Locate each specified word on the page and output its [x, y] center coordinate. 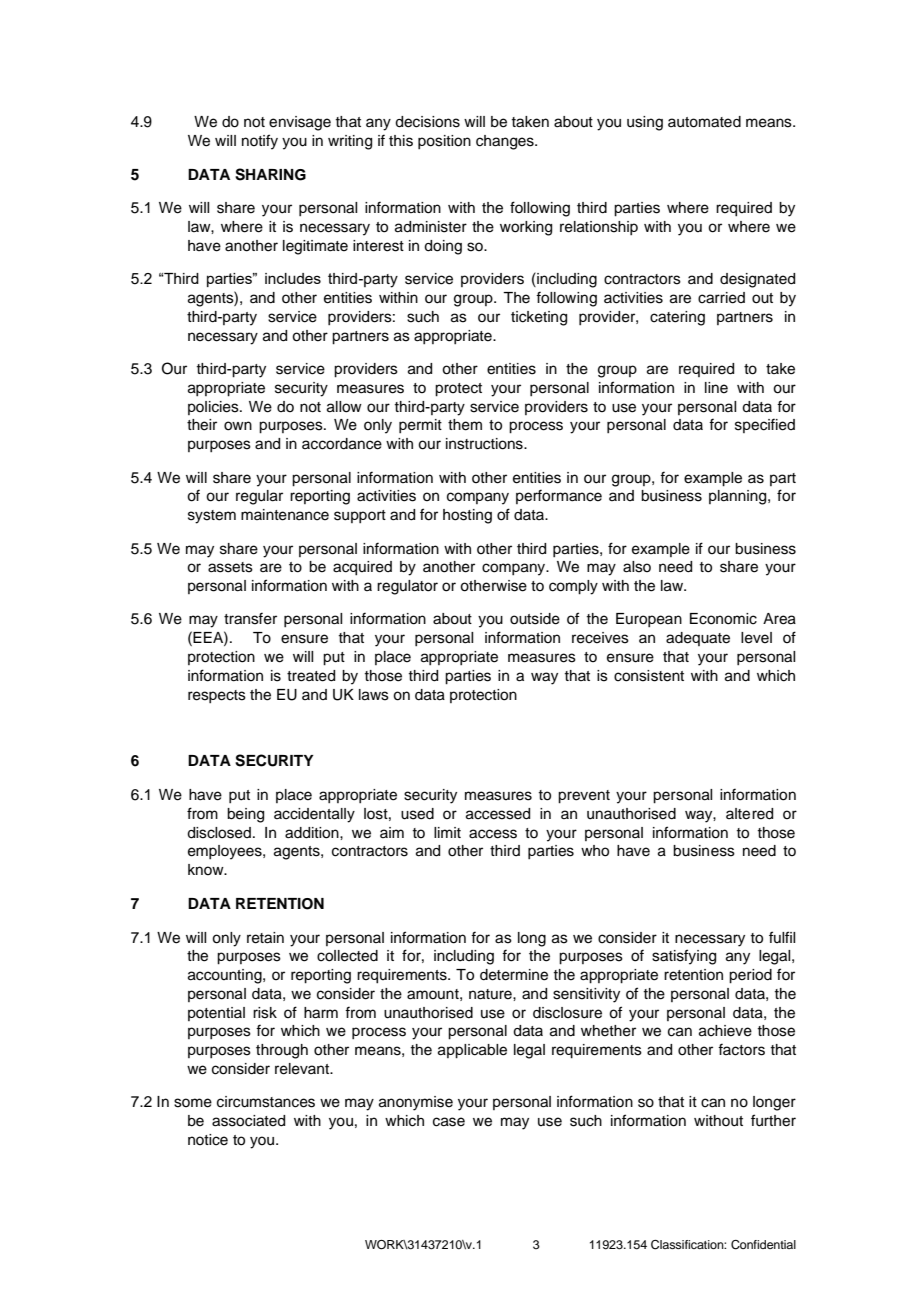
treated [311, 676]
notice [208, 1140]
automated [704, 122]
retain [265, 938]
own [238, 426]
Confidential [763, 1245]
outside [535, 619]
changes [506, 142]
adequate [698, 639]
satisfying [684, 957]
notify [260, 142]
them [465, 425]
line [716, 388]
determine [514, 975]
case [449, 1122]
